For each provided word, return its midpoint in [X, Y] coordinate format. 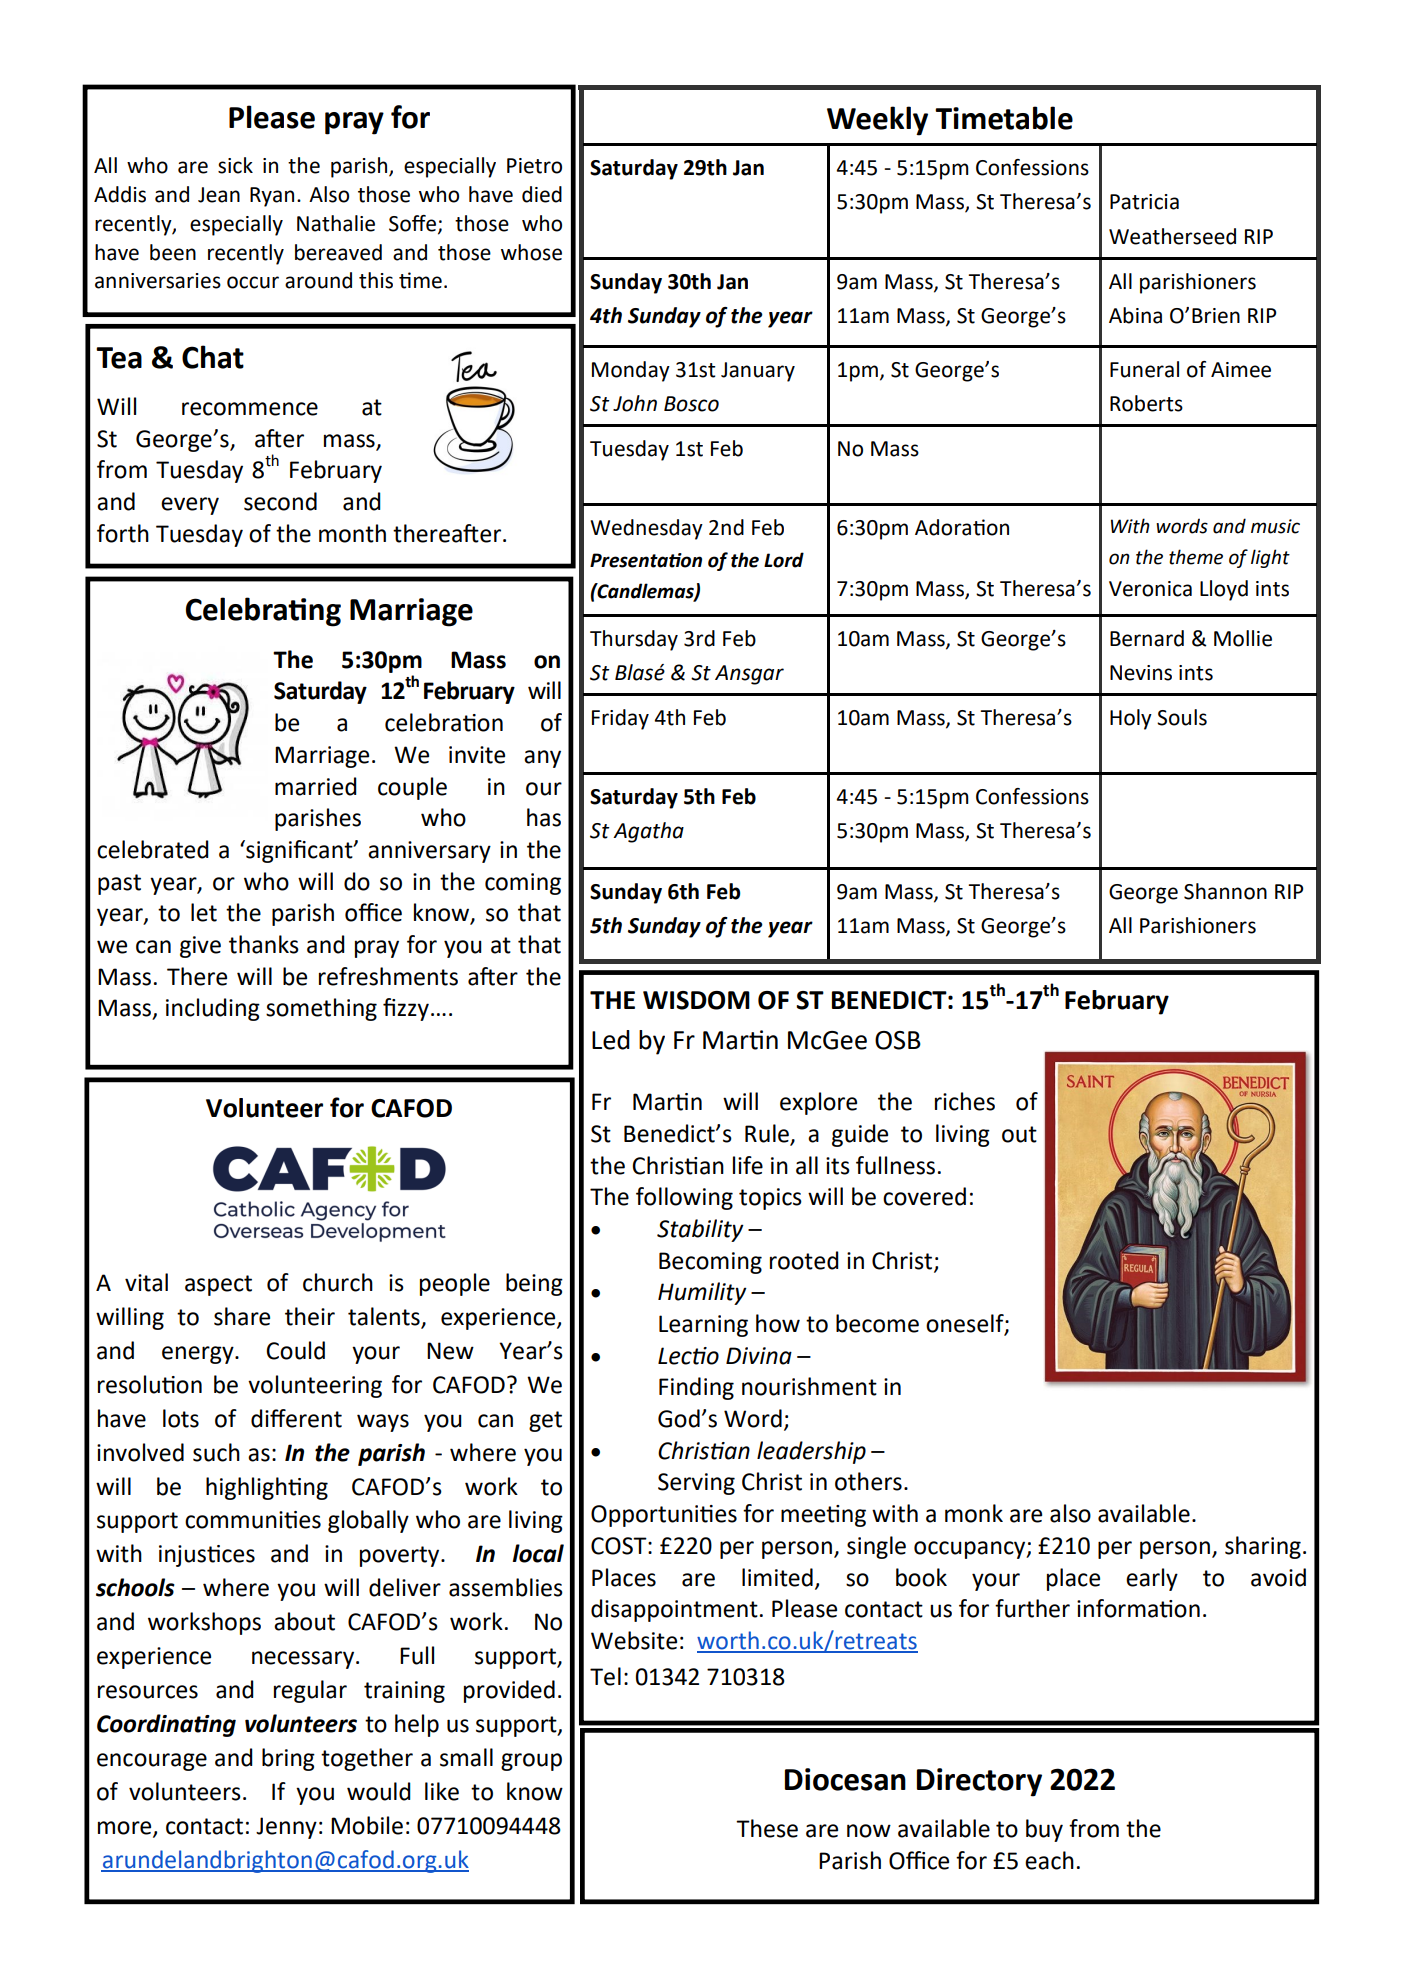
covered [924, 1196]
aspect [218, 1285]
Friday [620, 719]
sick [235, 165]
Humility [702, 1293]
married [316, 786]
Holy [1131, 719]
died [542, 194]
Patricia [1144, 202]
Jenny [286, 1828]
